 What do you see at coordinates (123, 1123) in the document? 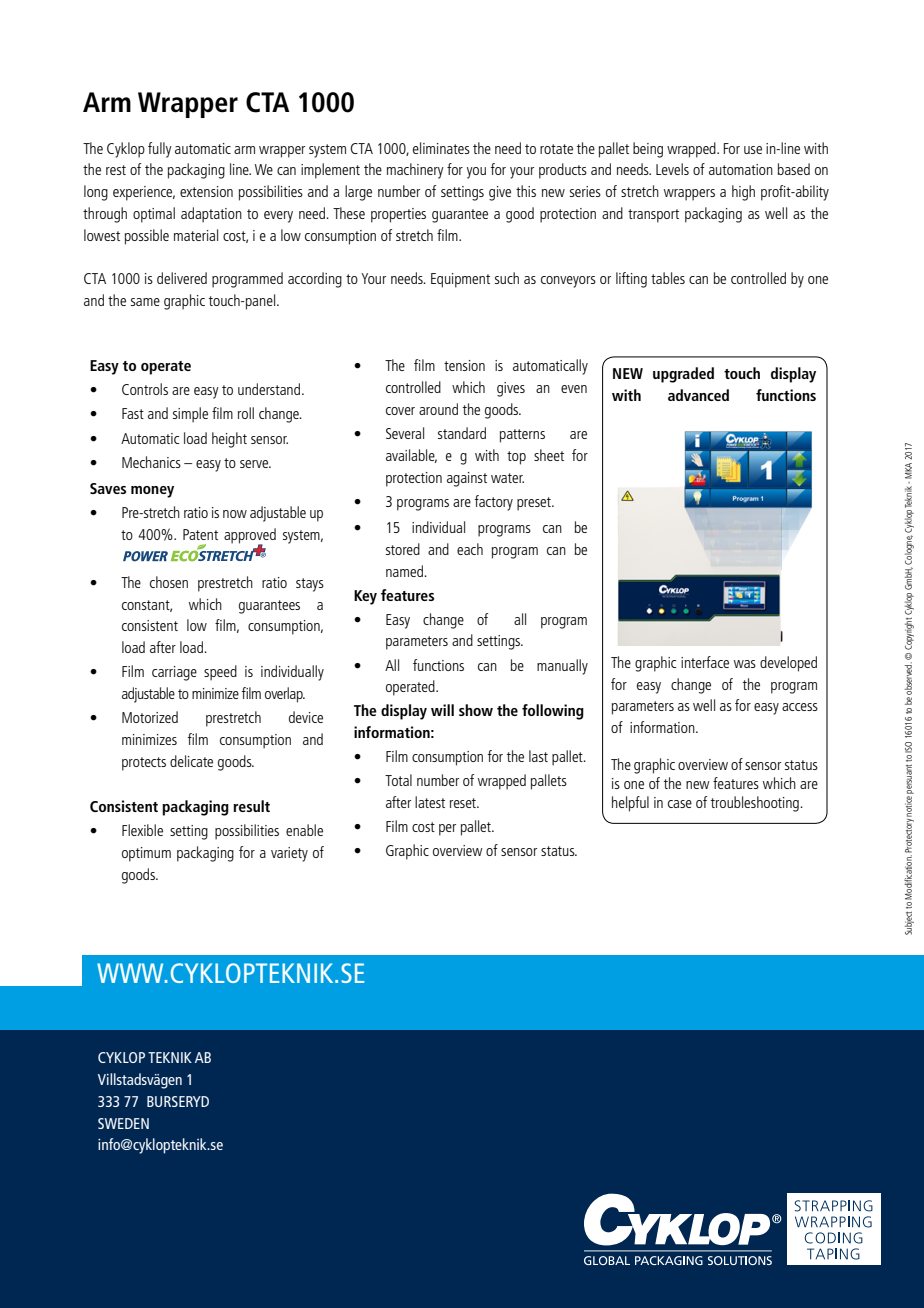
I see `SWEDEN` at bounding box center [123, 1123].
